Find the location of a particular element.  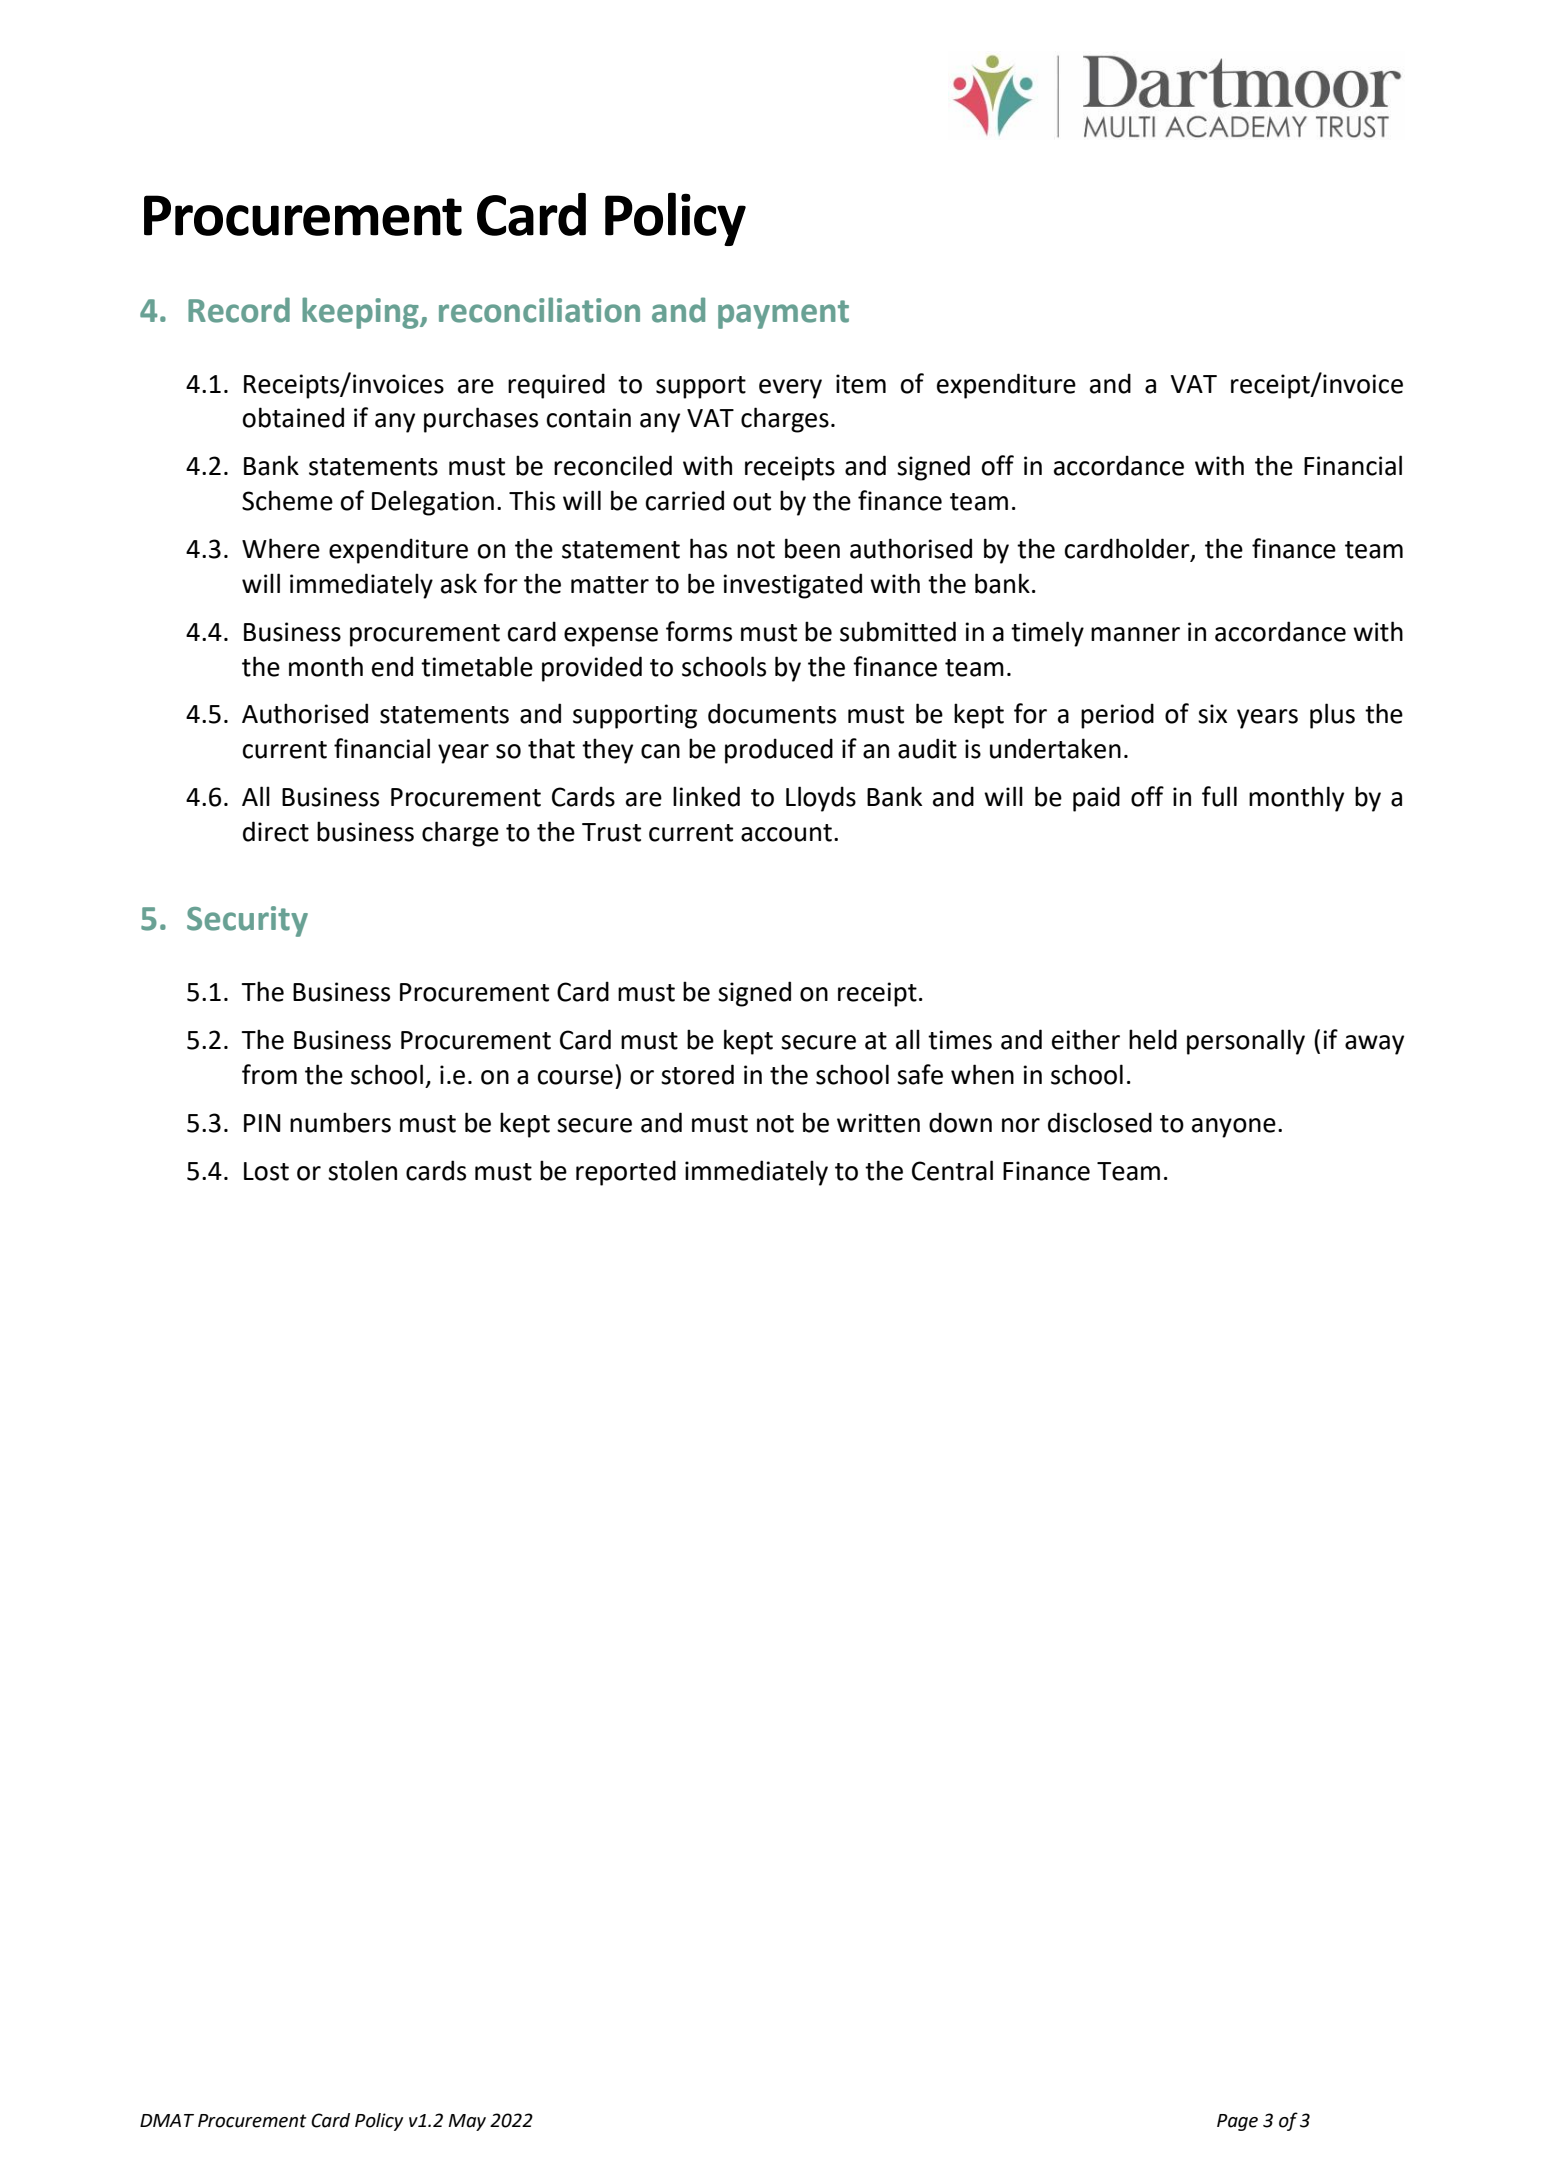

account is located at coordinates (786, 833).
